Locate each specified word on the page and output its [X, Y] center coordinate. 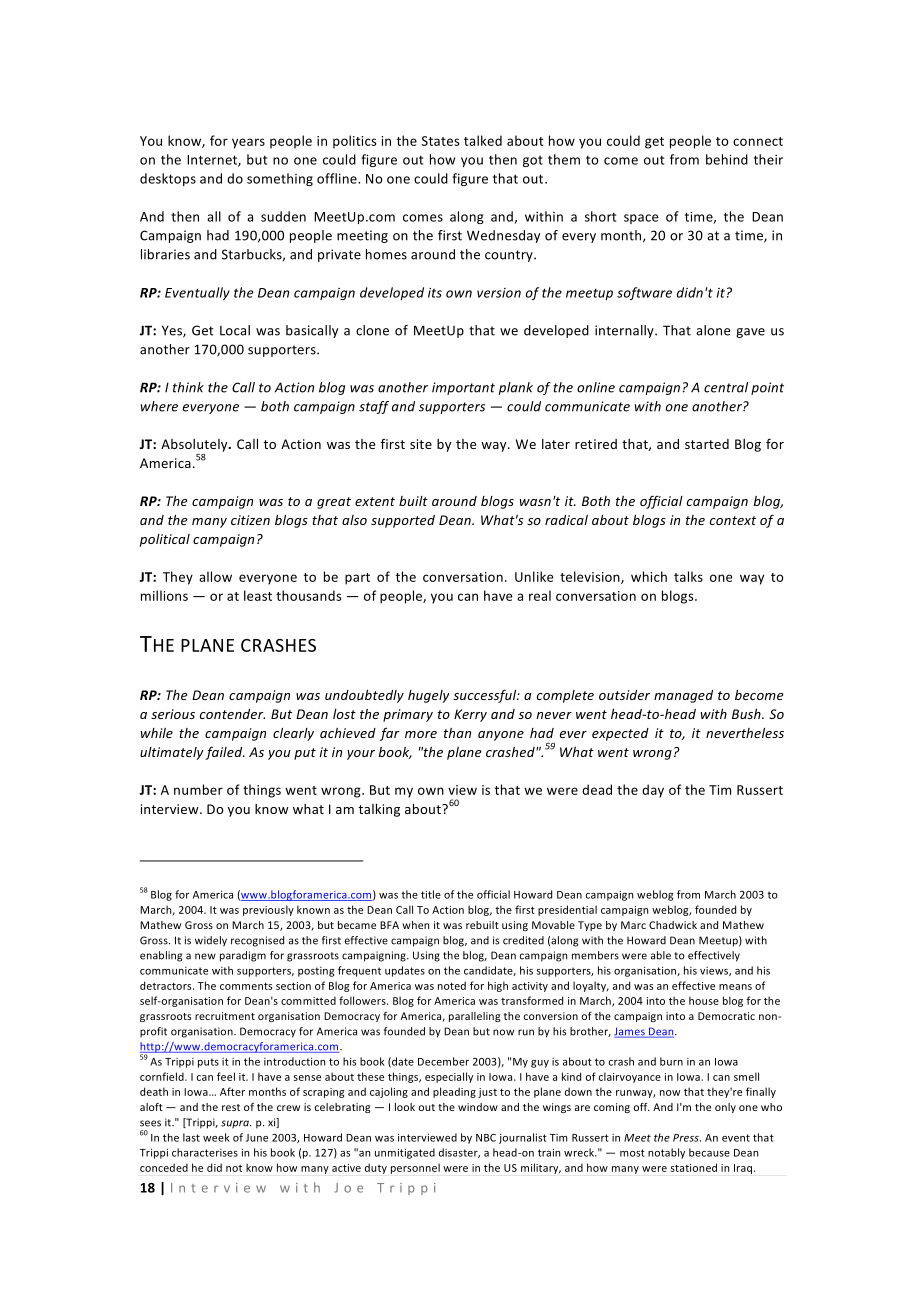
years [248, 143]
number [198, 789]
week [216, 1137]
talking [379, 810]
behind [727, 159]
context [733, 520]
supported [403, 521]
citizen [250, 520]
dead [597, 789]
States [440, 141]
